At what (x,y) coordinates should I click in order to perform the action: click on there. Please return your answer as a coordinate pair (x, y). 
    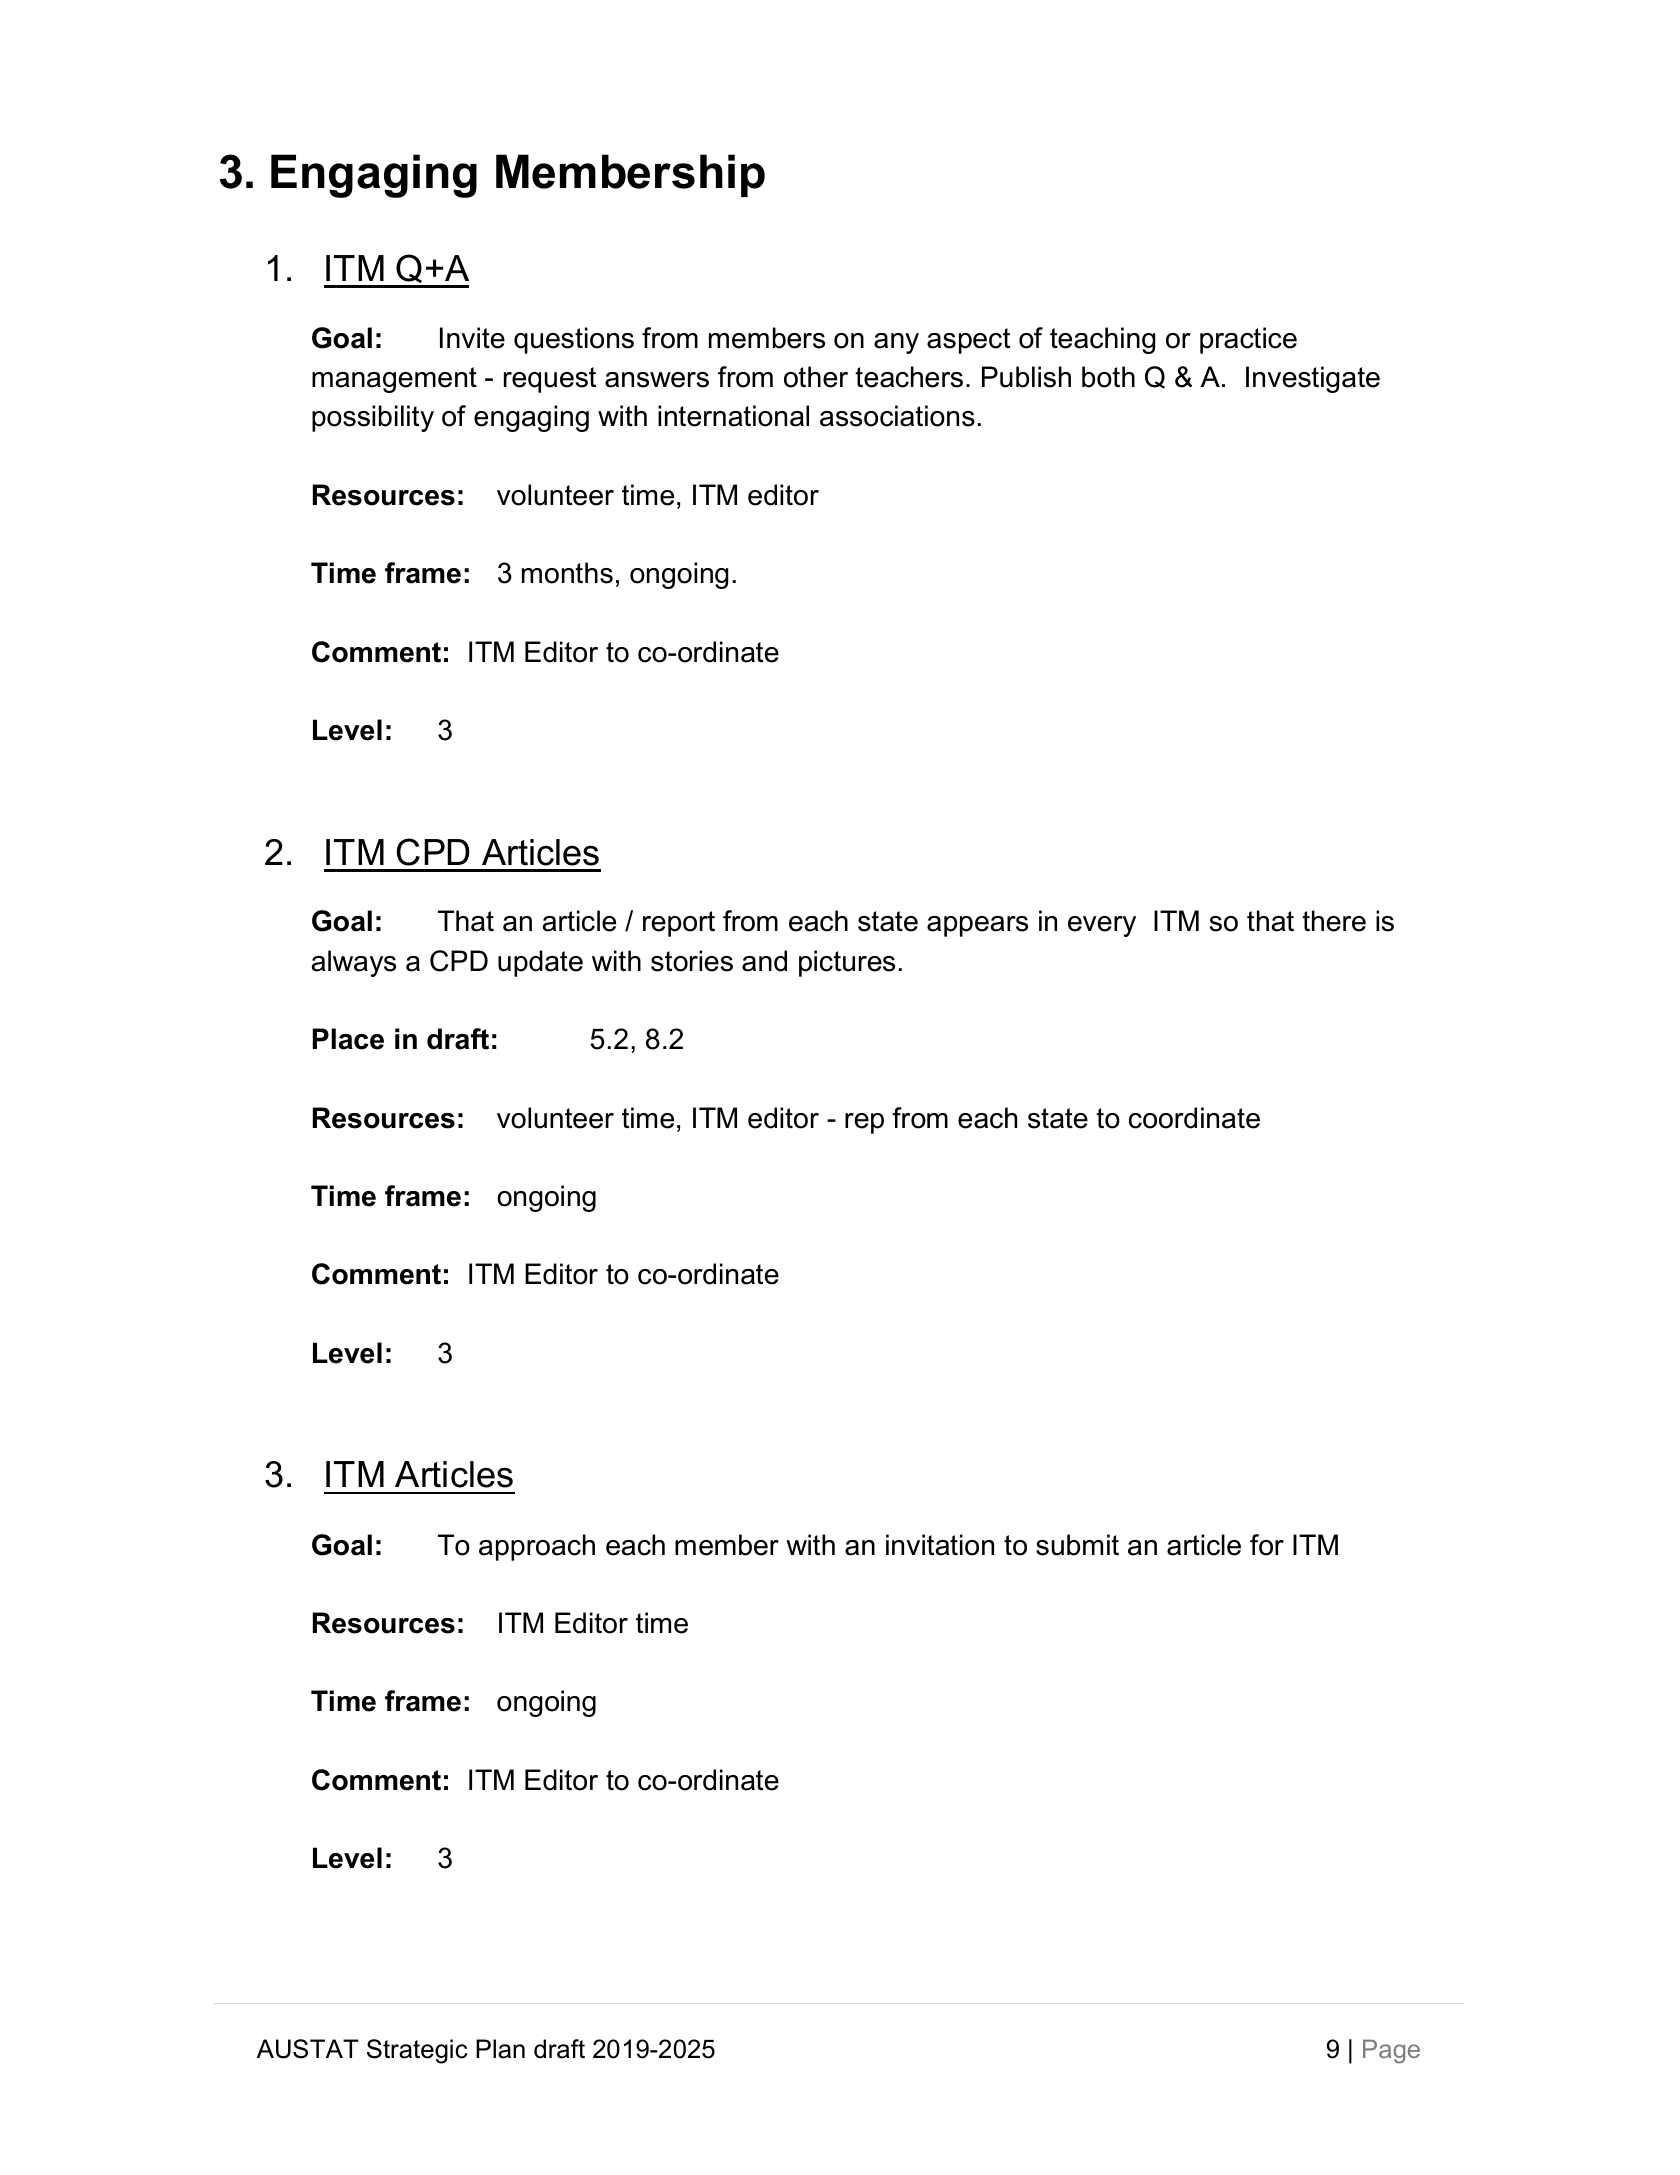
    Looking at the image, I should click on (1334, 921).
